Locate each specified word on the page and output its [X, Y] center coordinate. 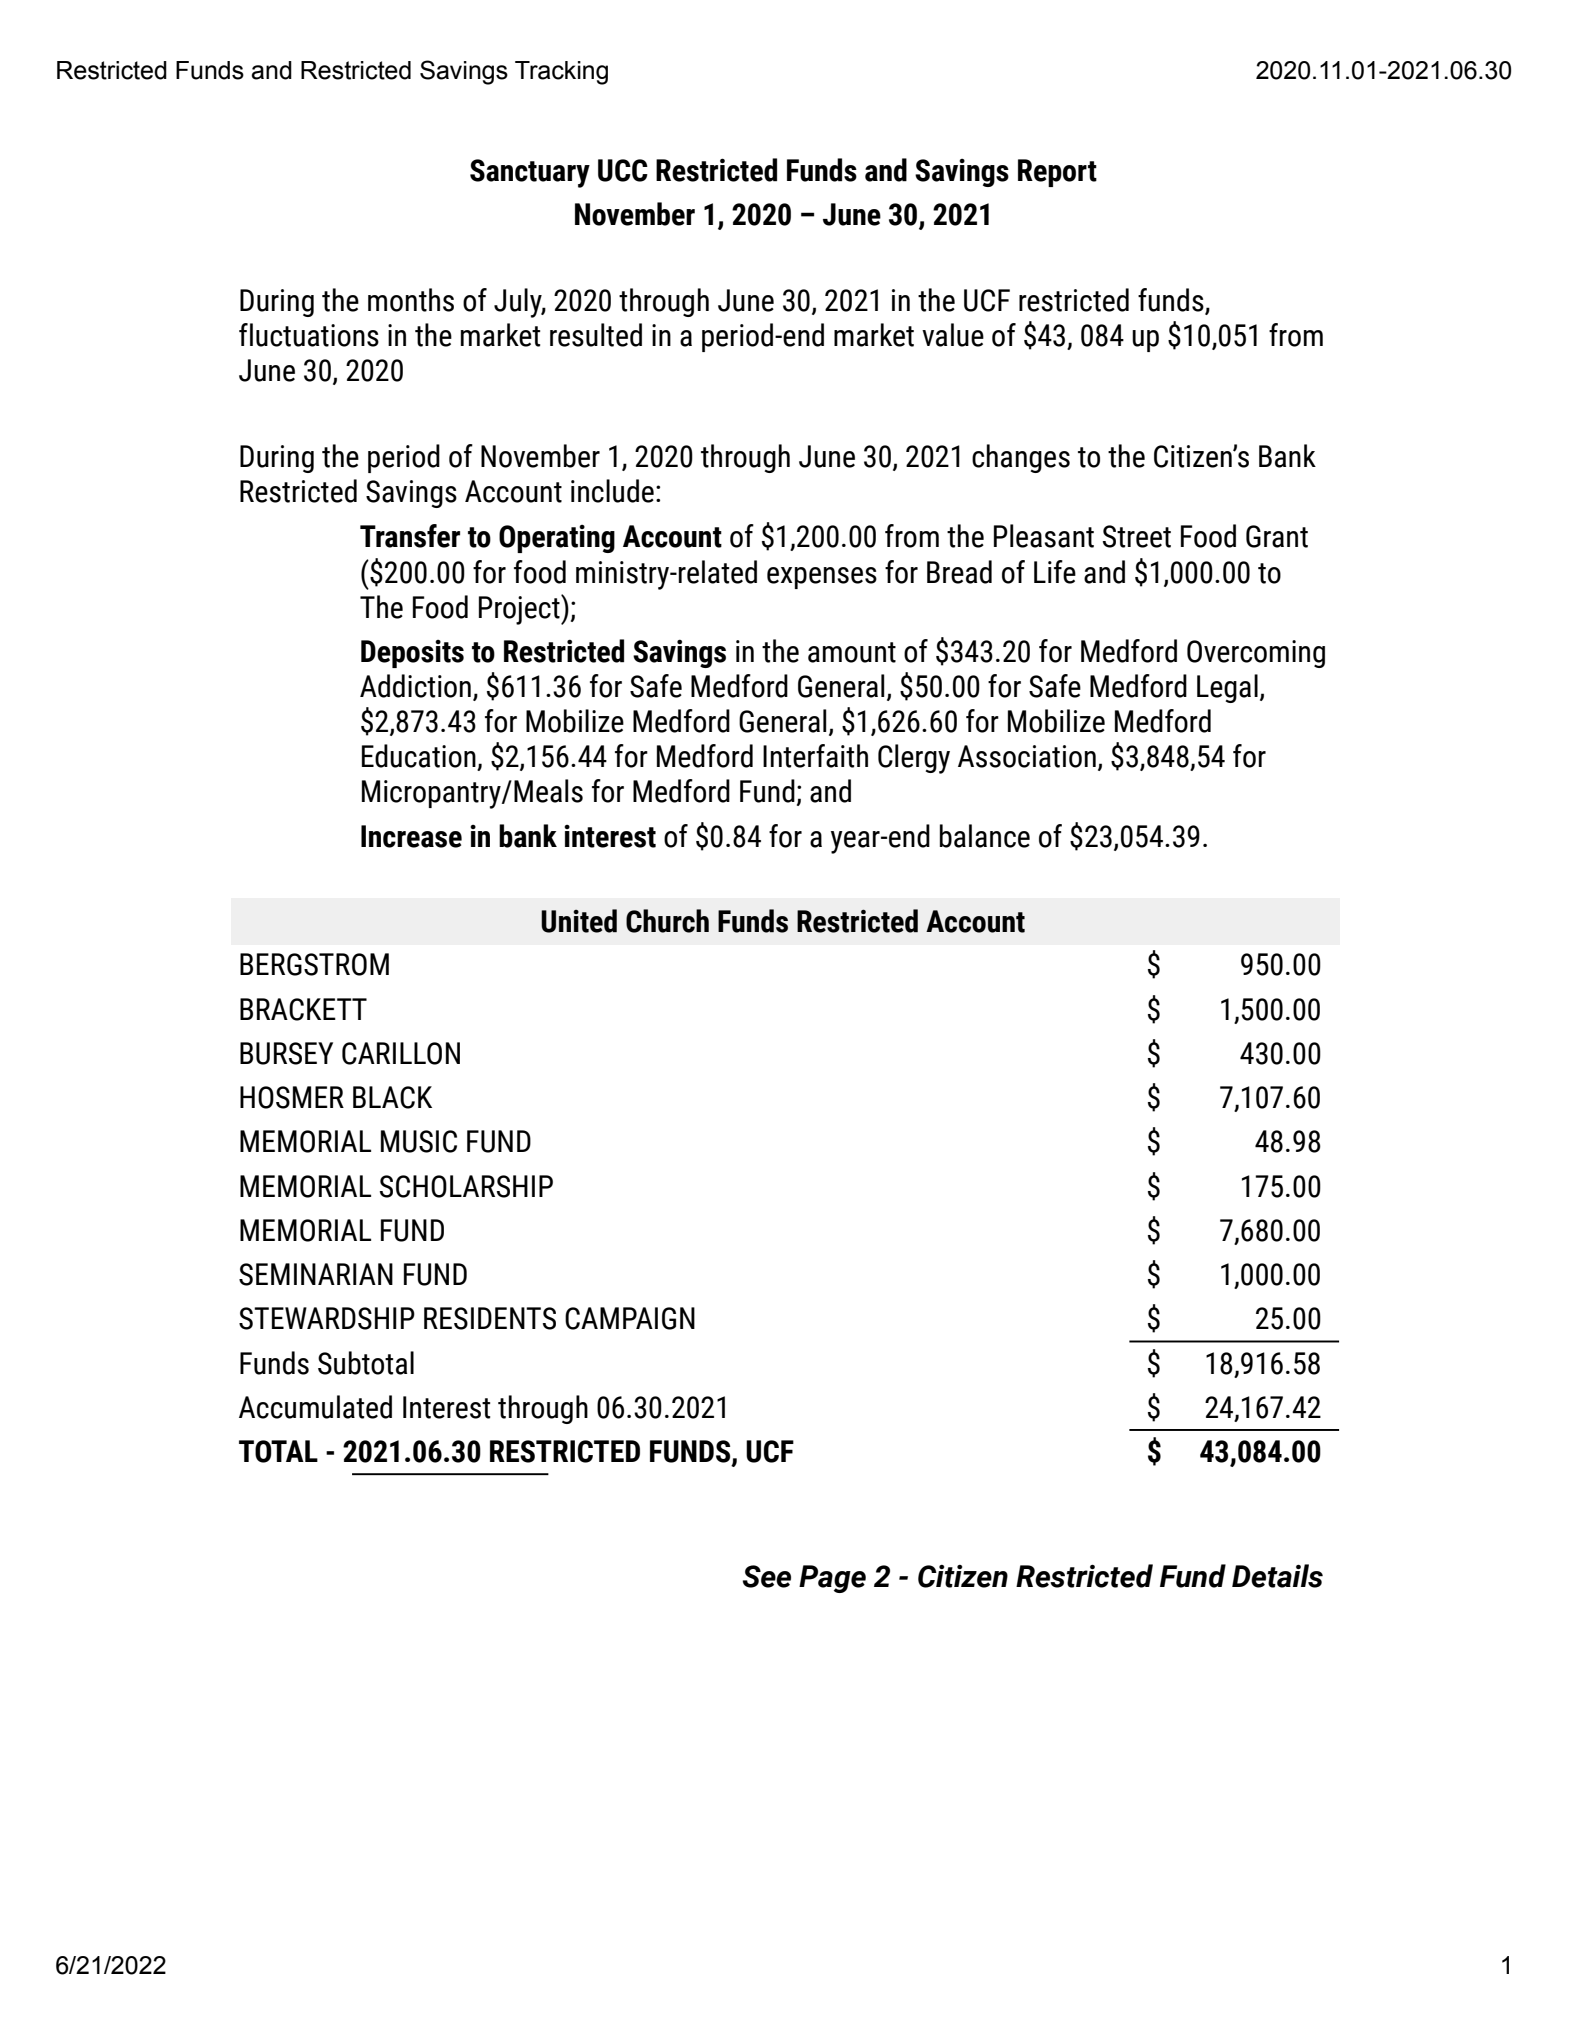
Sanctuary [530, 173]
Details [1277, 1576]
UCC [623, 170]
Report [1057, 173]
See [767, 1576]
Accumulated [315, 1407]
